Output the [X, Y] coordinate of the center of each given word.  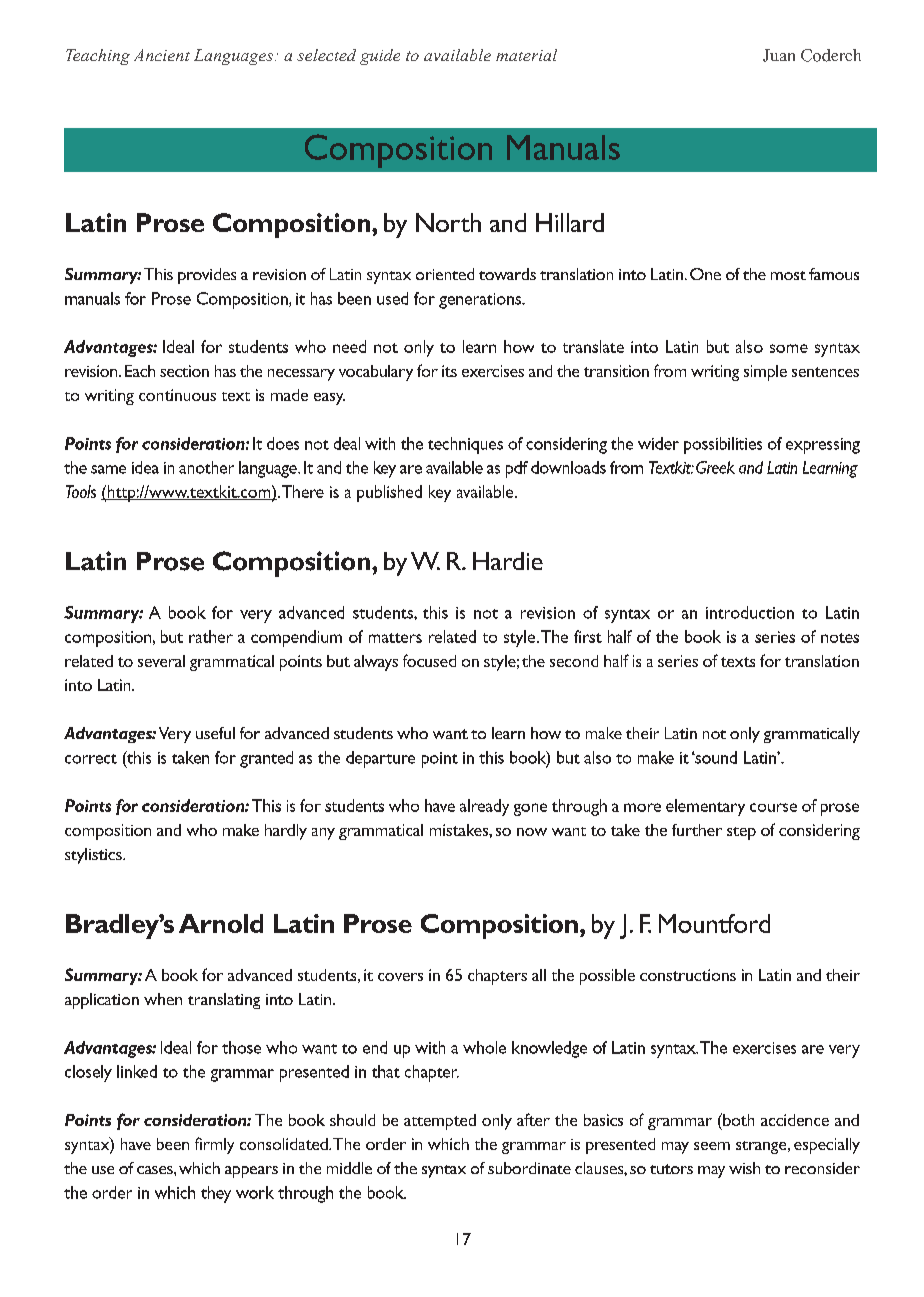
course [773, 807]
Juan [779, 55]
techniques [465, 445]
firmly [214, 1145]
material [526, 55]
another [206, 467]
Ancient [162, 55]
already [484, 807]
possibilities [723, 445]
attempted [440, 1122]
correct [91, 759]
